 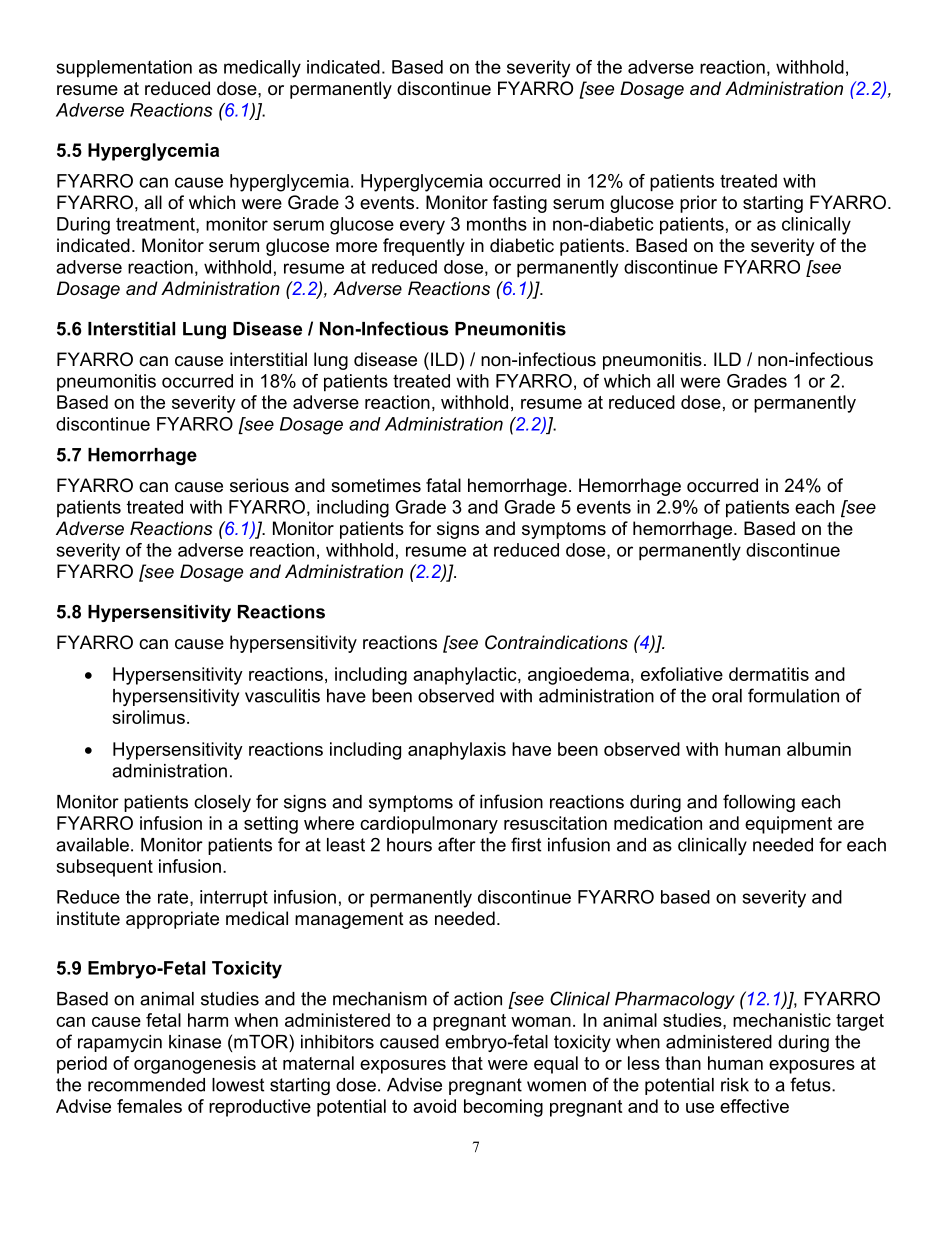 What do you see at coordinates (443, 485) in the image?
I see `fatal` at bounding box center [443, 485].
